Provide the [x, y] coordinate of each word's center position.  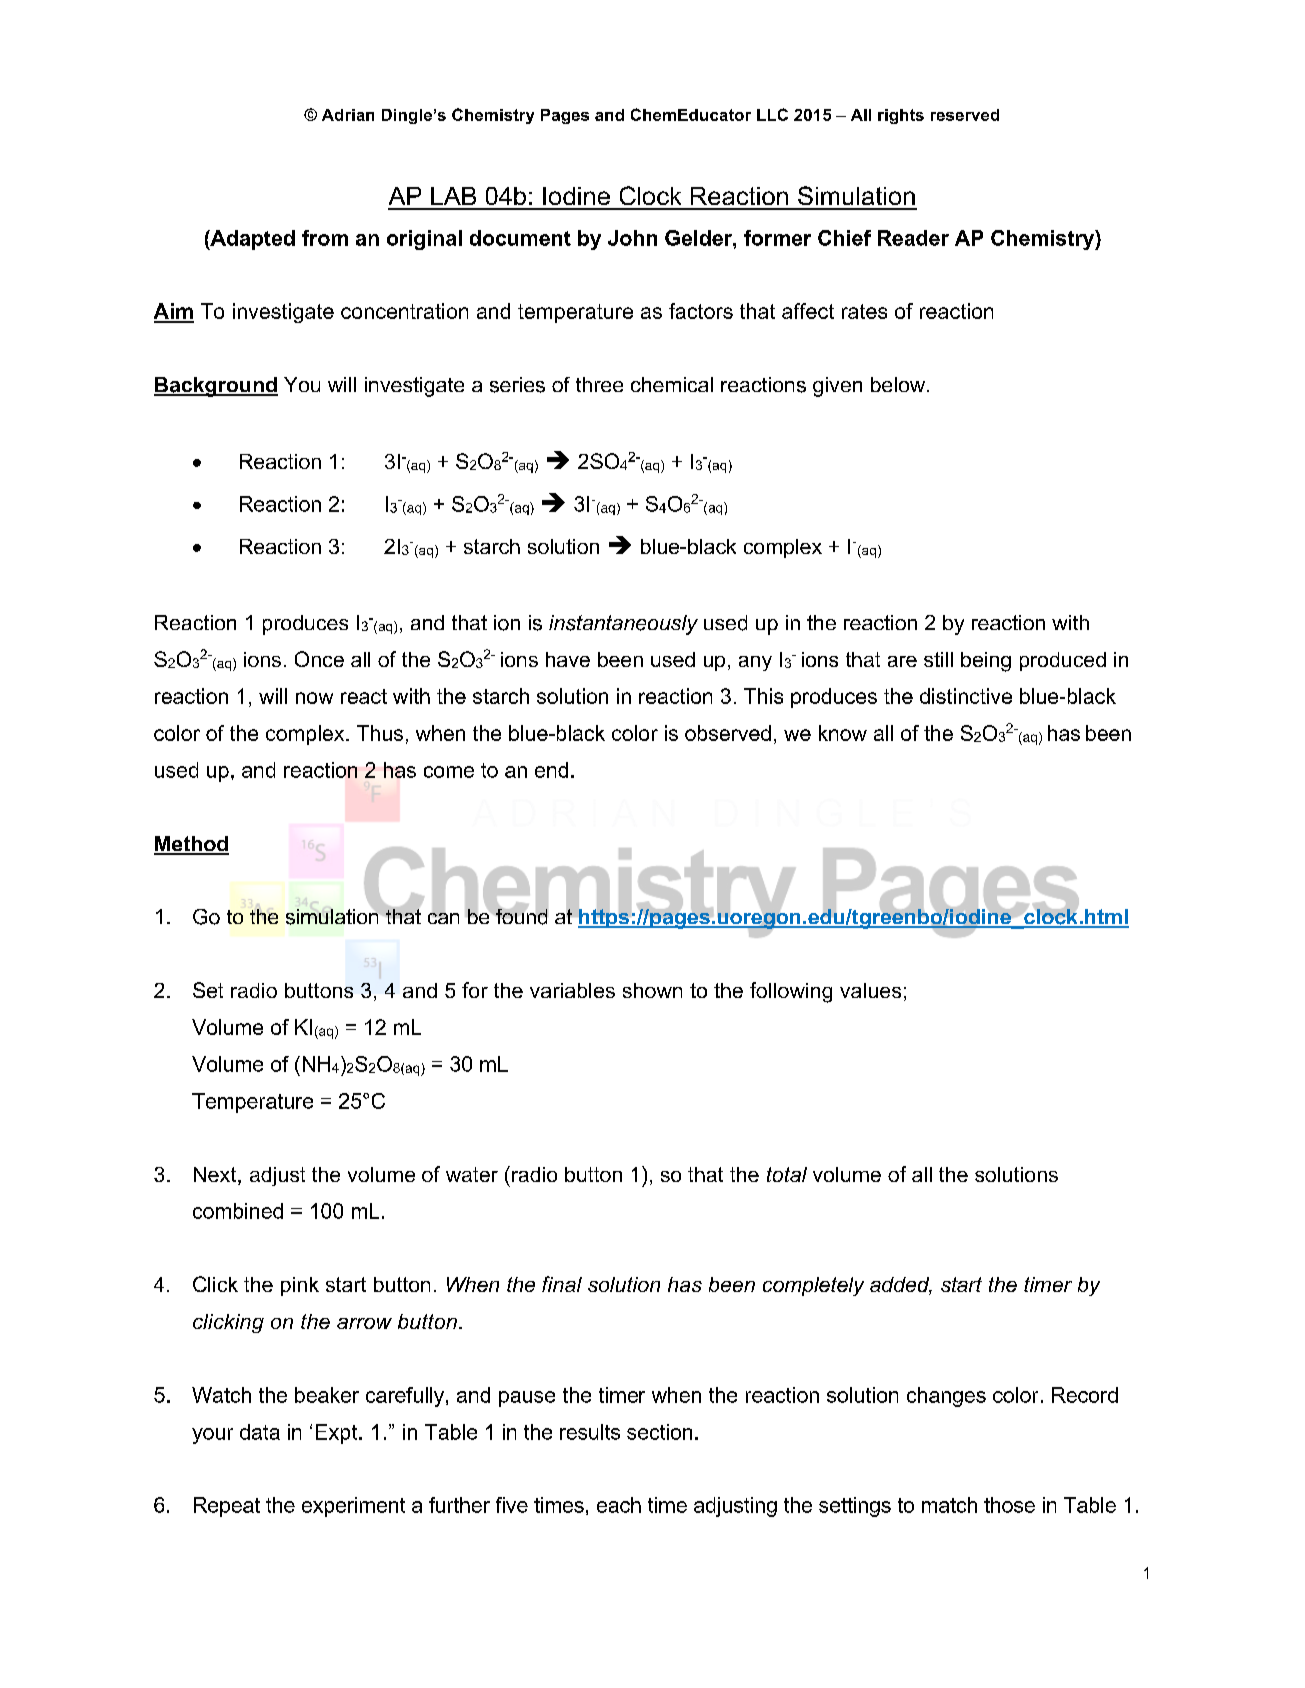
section [659, 1432]
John [632, 238]
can [443, 917]
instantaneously [623, 625]
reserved [965, 115]
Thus [380, 733]
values [870, 990]
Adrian [348, 115]
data [260, 1432]
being [986, 662]
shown [652, 990]
